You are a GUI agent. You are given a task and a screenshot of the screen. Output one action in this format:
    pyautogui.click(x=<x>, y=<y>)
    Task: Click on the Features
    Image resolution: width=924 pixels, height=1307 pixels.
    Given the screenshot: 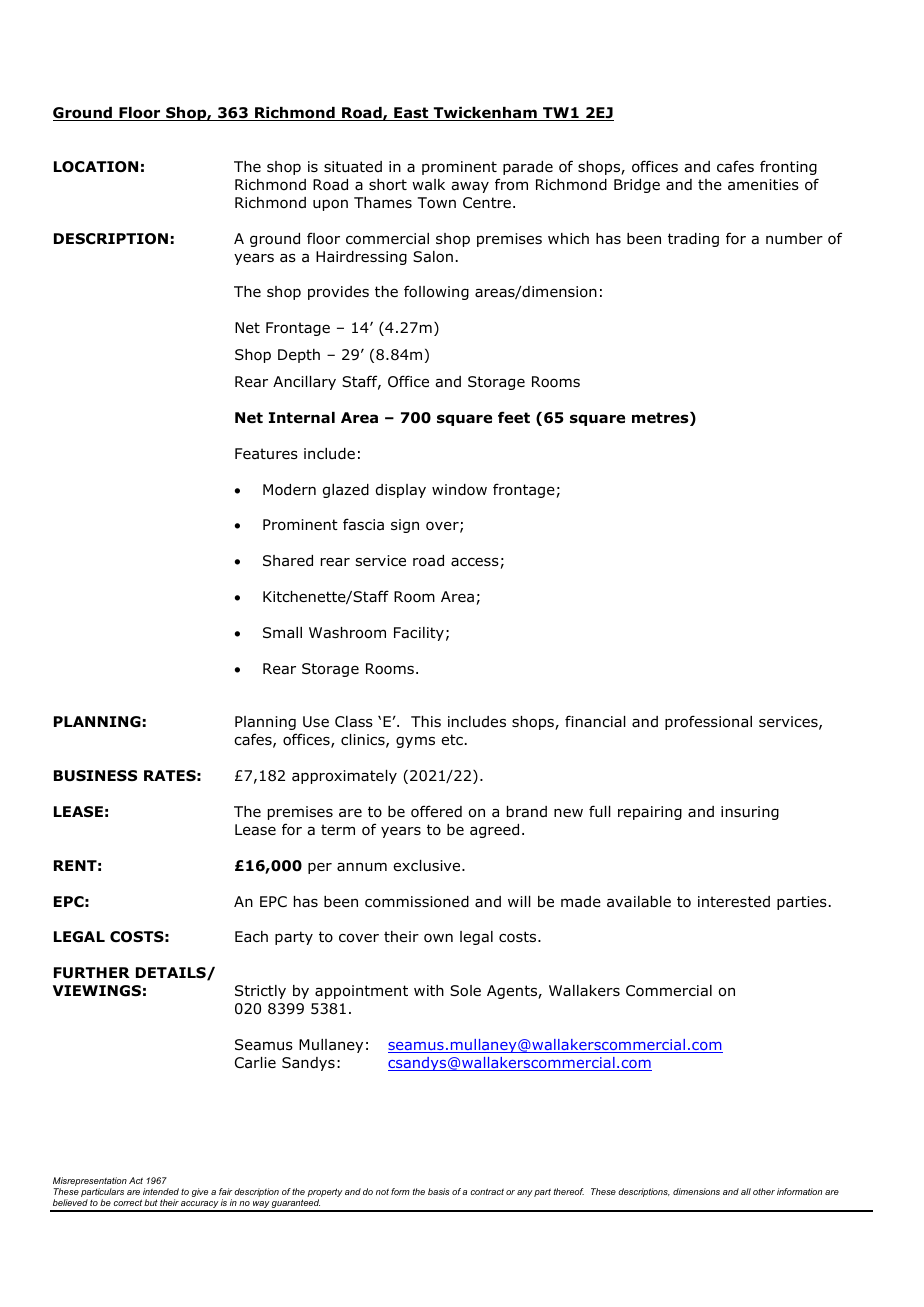 What is the action you would take?
    pyautogui.click(x=266, y=454)
